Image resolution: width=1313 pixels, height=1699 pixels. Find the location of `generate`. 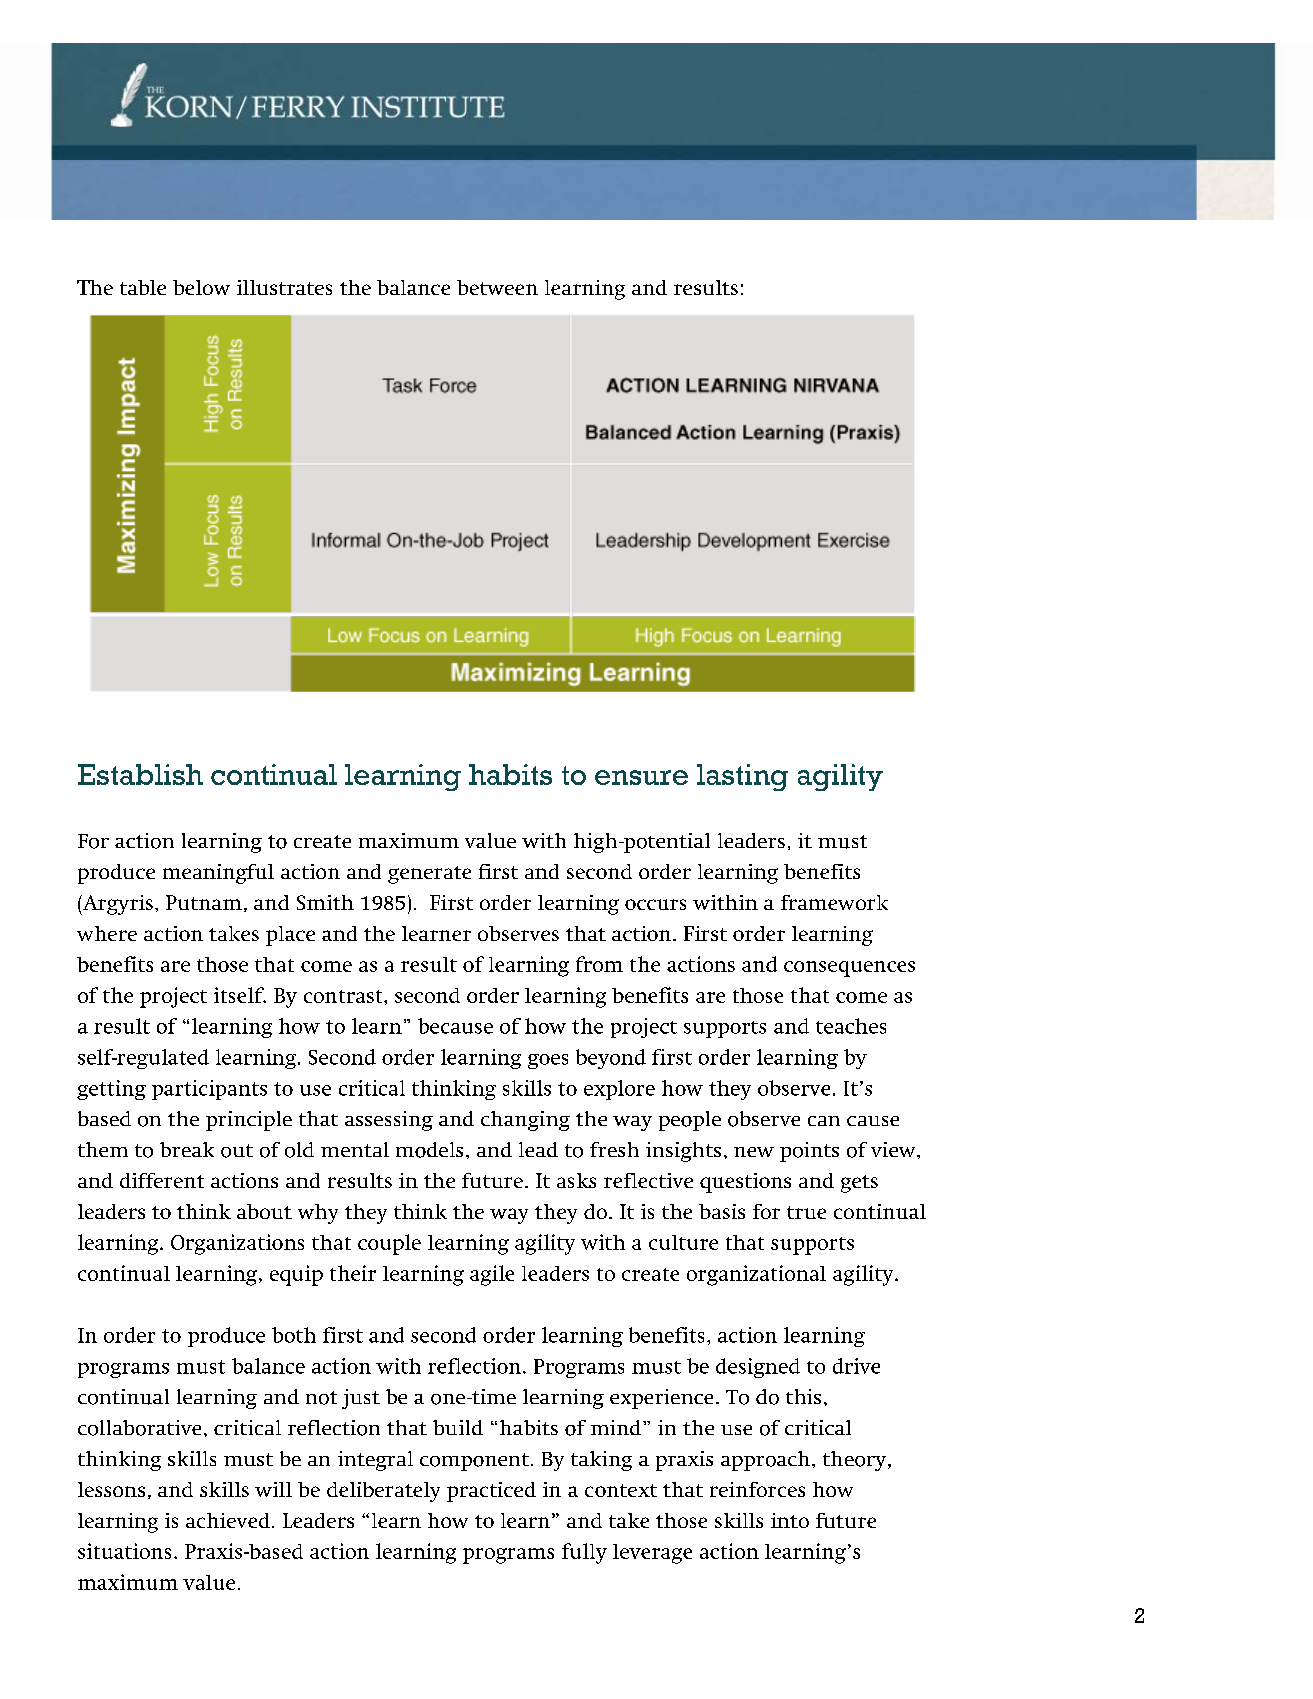

generate is located at coordinates (429, 875).
